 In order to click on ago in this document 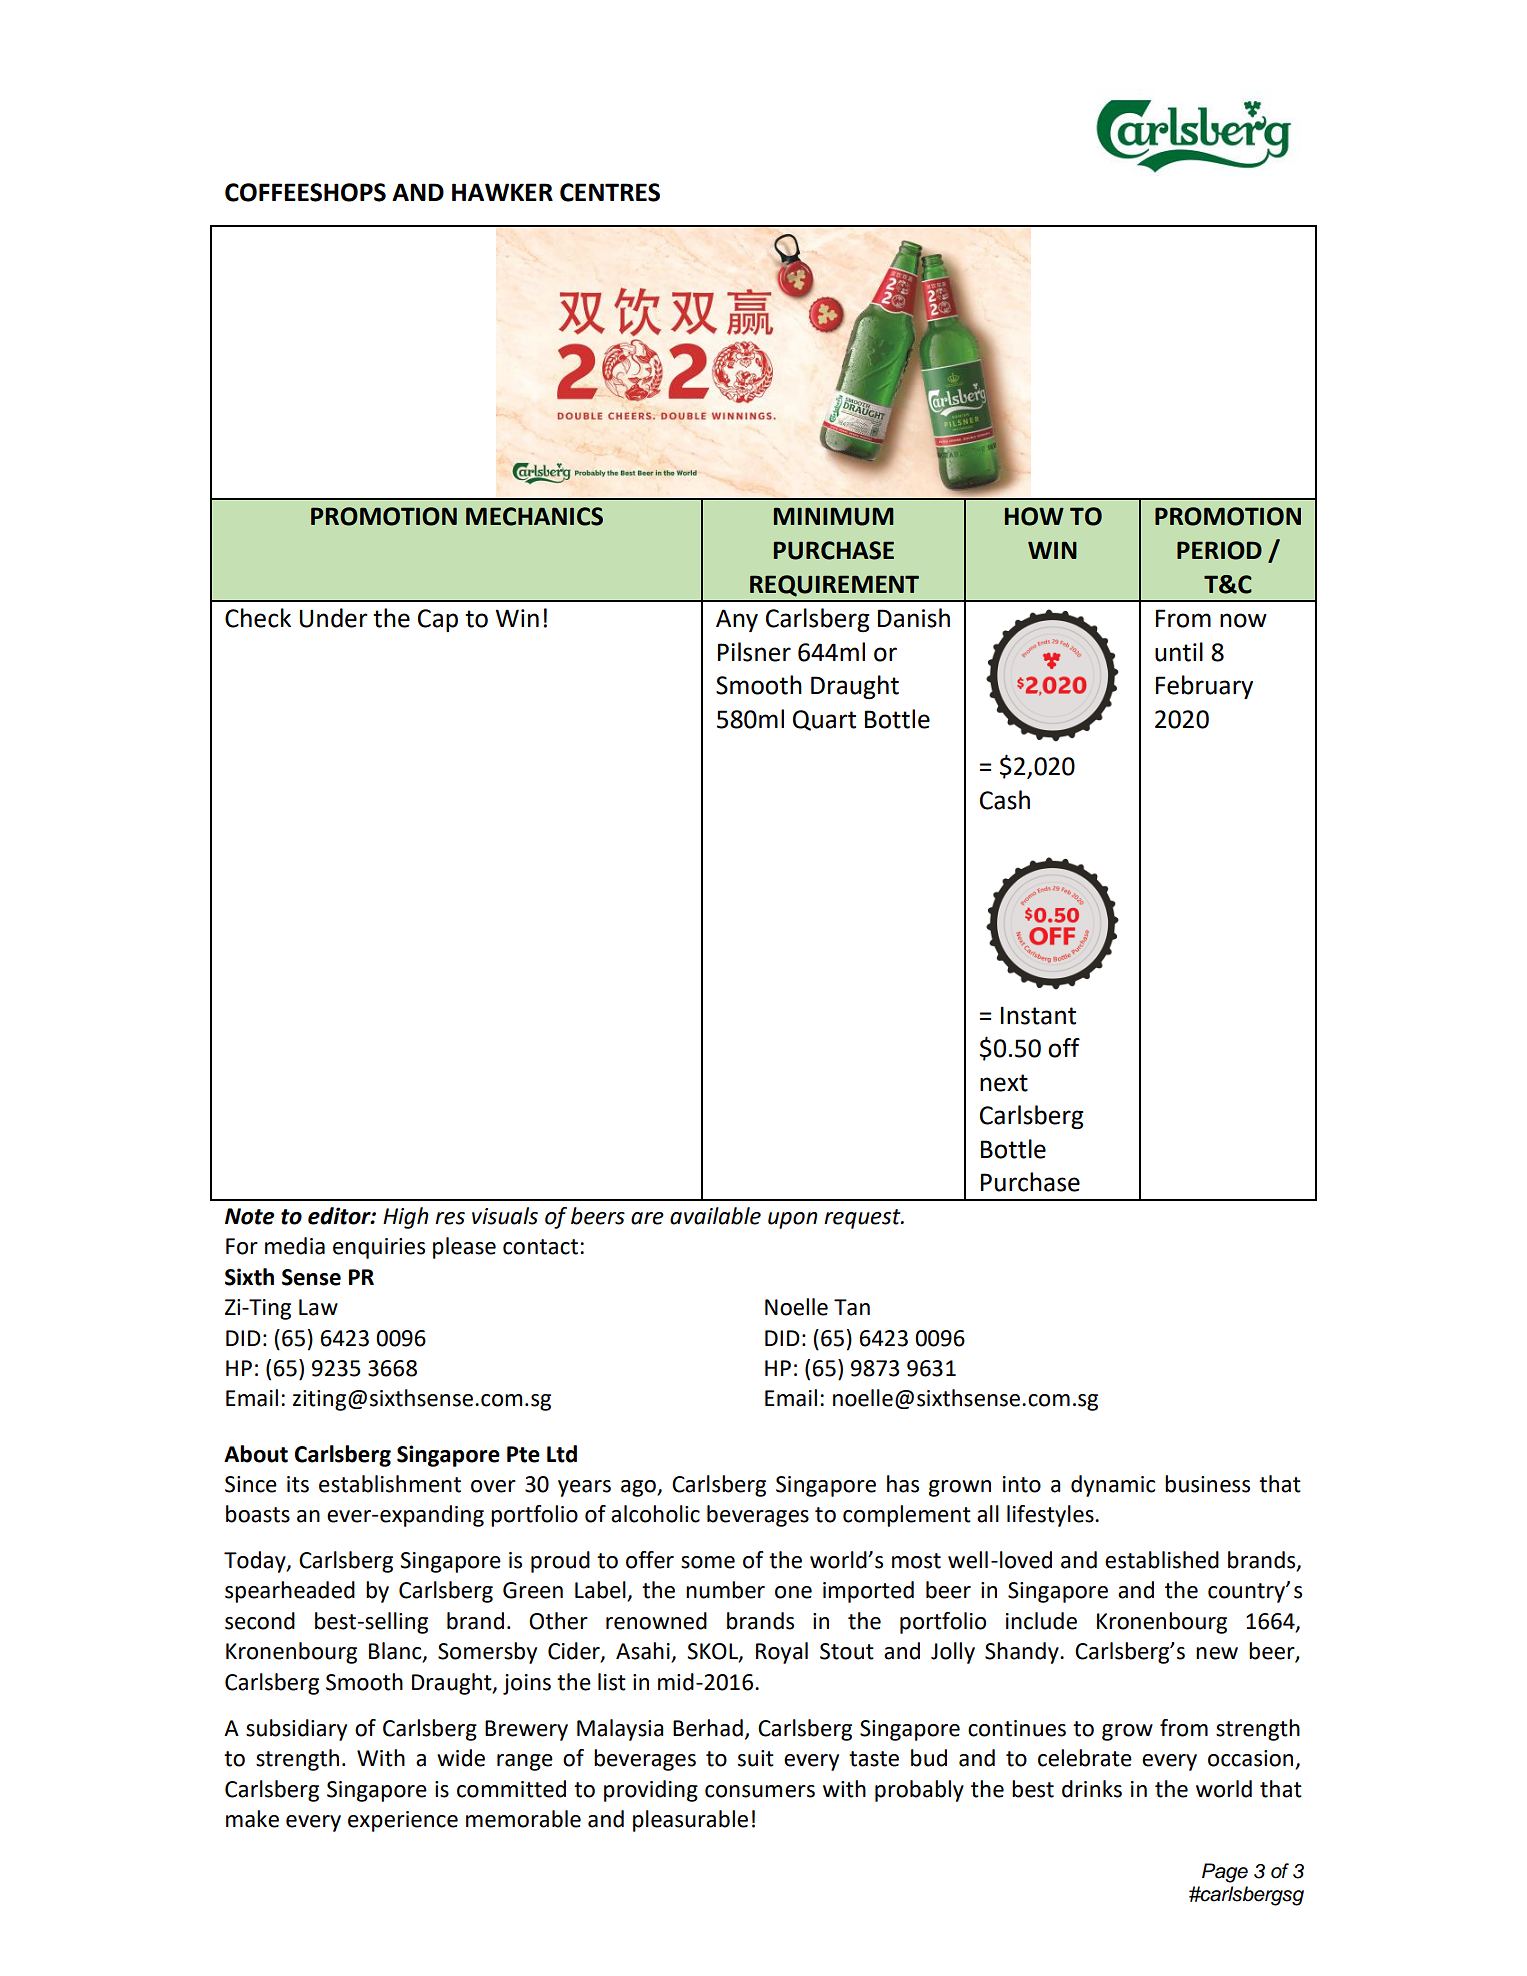, I will do `click(639, 1488)`.
